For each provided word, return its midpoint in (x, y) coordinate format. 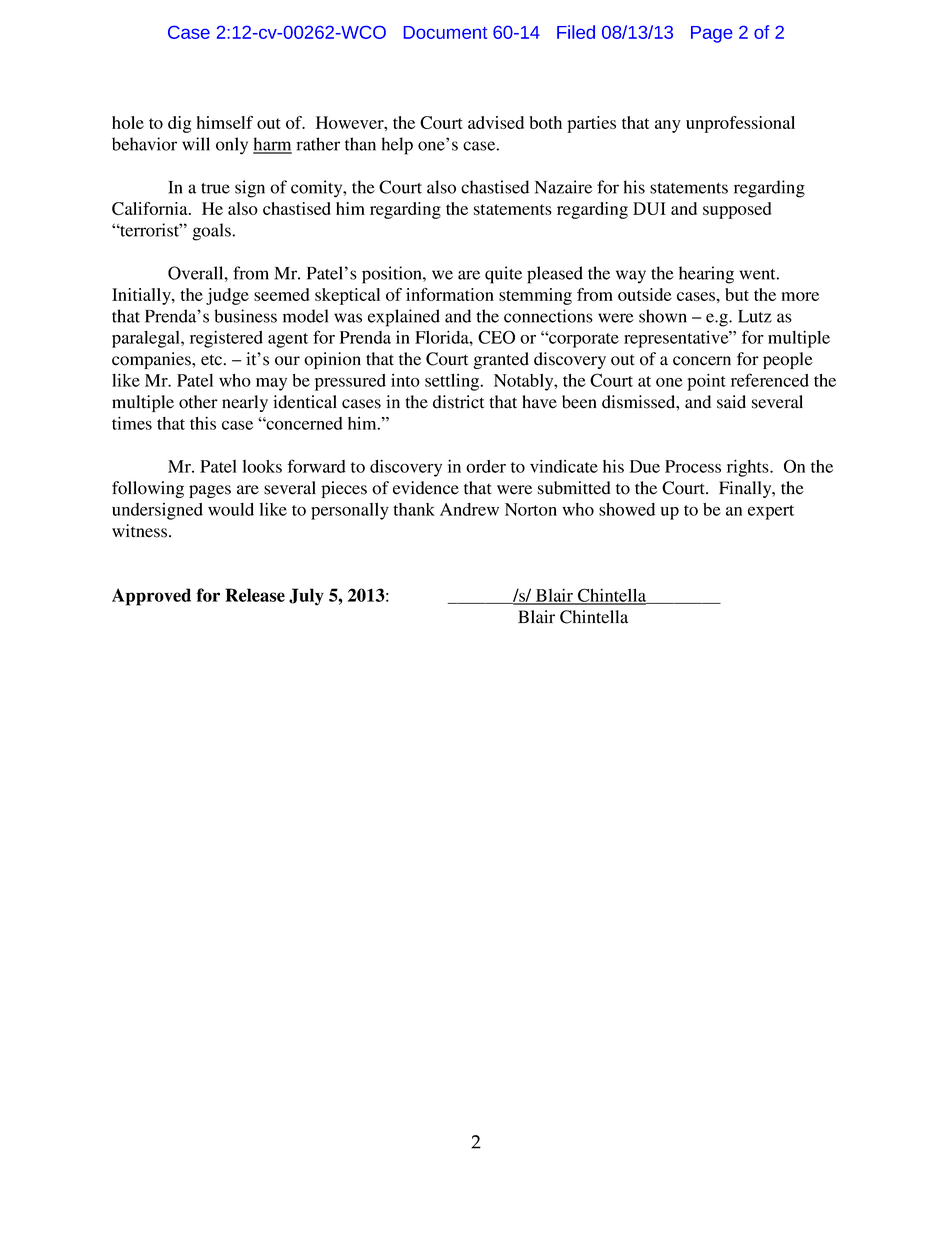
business (245, 316)
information (450, 294)
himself (225, 122)
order (486, 466)
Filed (576, 32)
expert (771, 512)
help (397, 146)
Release (255, 595)
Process (693, 466)
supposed (737, 210)
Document (445, 32)
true (215, 188)
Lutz (755, 316)
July (306, 597)
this (203, 423)
